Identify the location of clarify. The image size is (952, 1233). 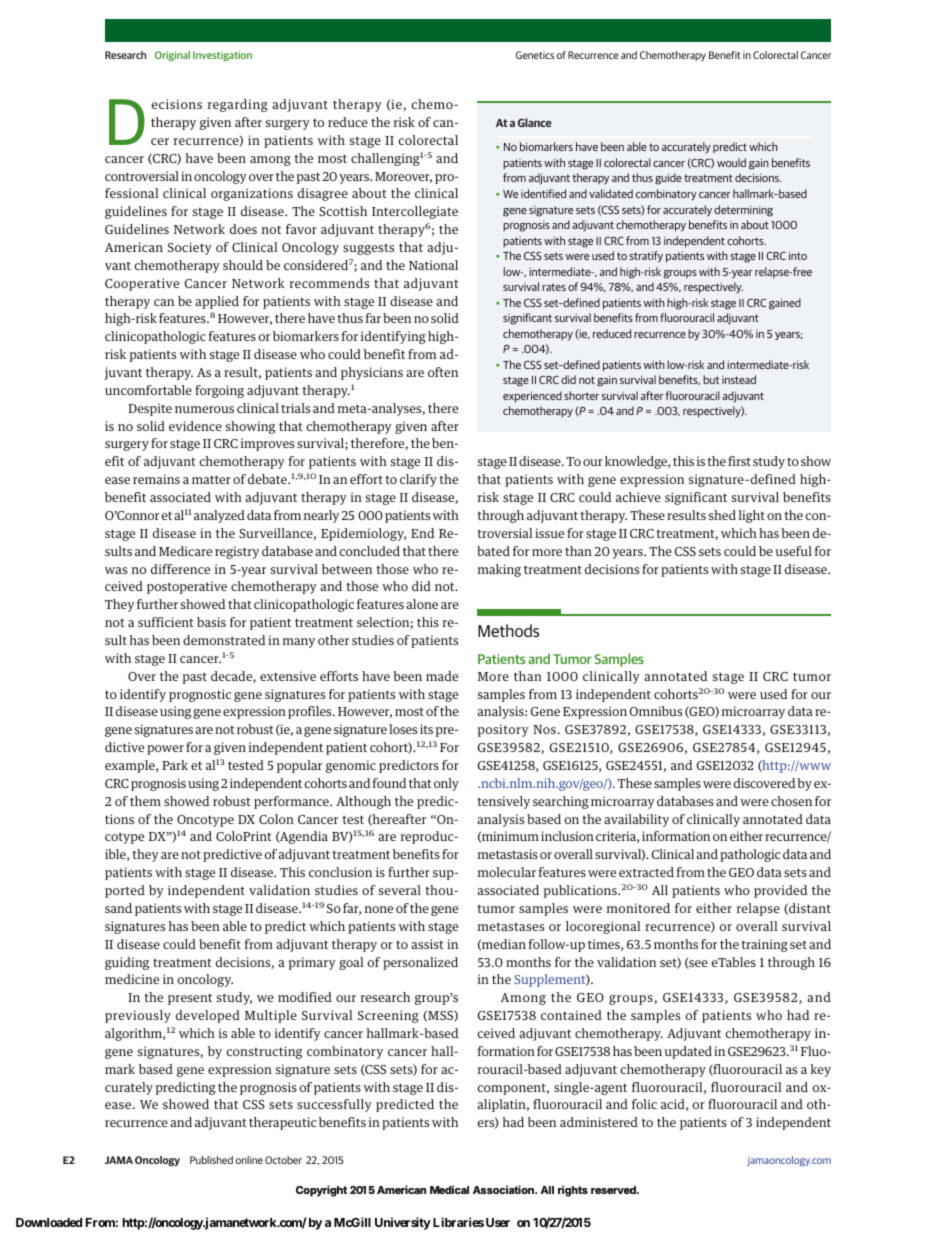
(418, 480).
